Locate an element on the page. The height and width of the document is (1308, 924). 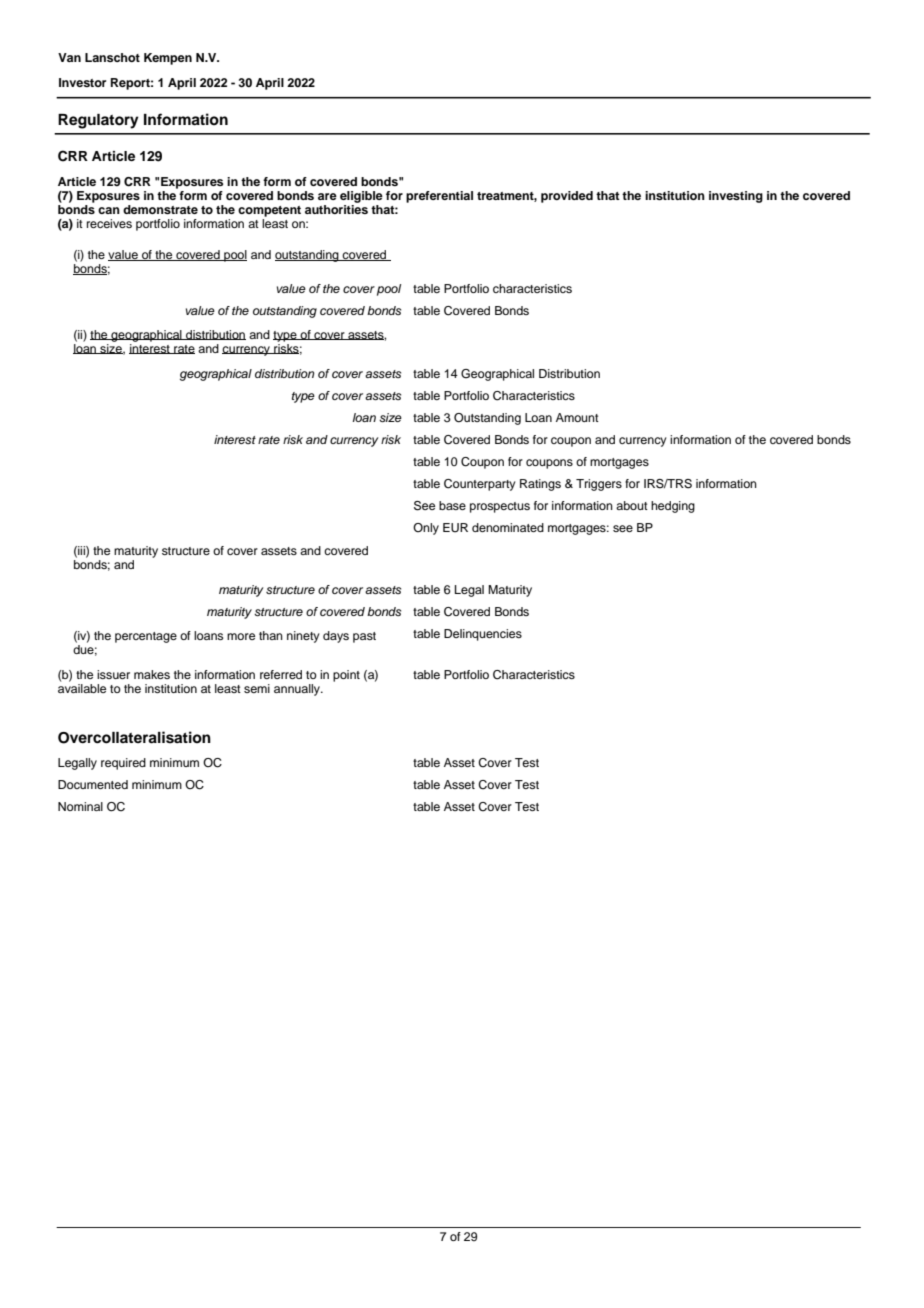
receives is located at coordinates (109, 223).
